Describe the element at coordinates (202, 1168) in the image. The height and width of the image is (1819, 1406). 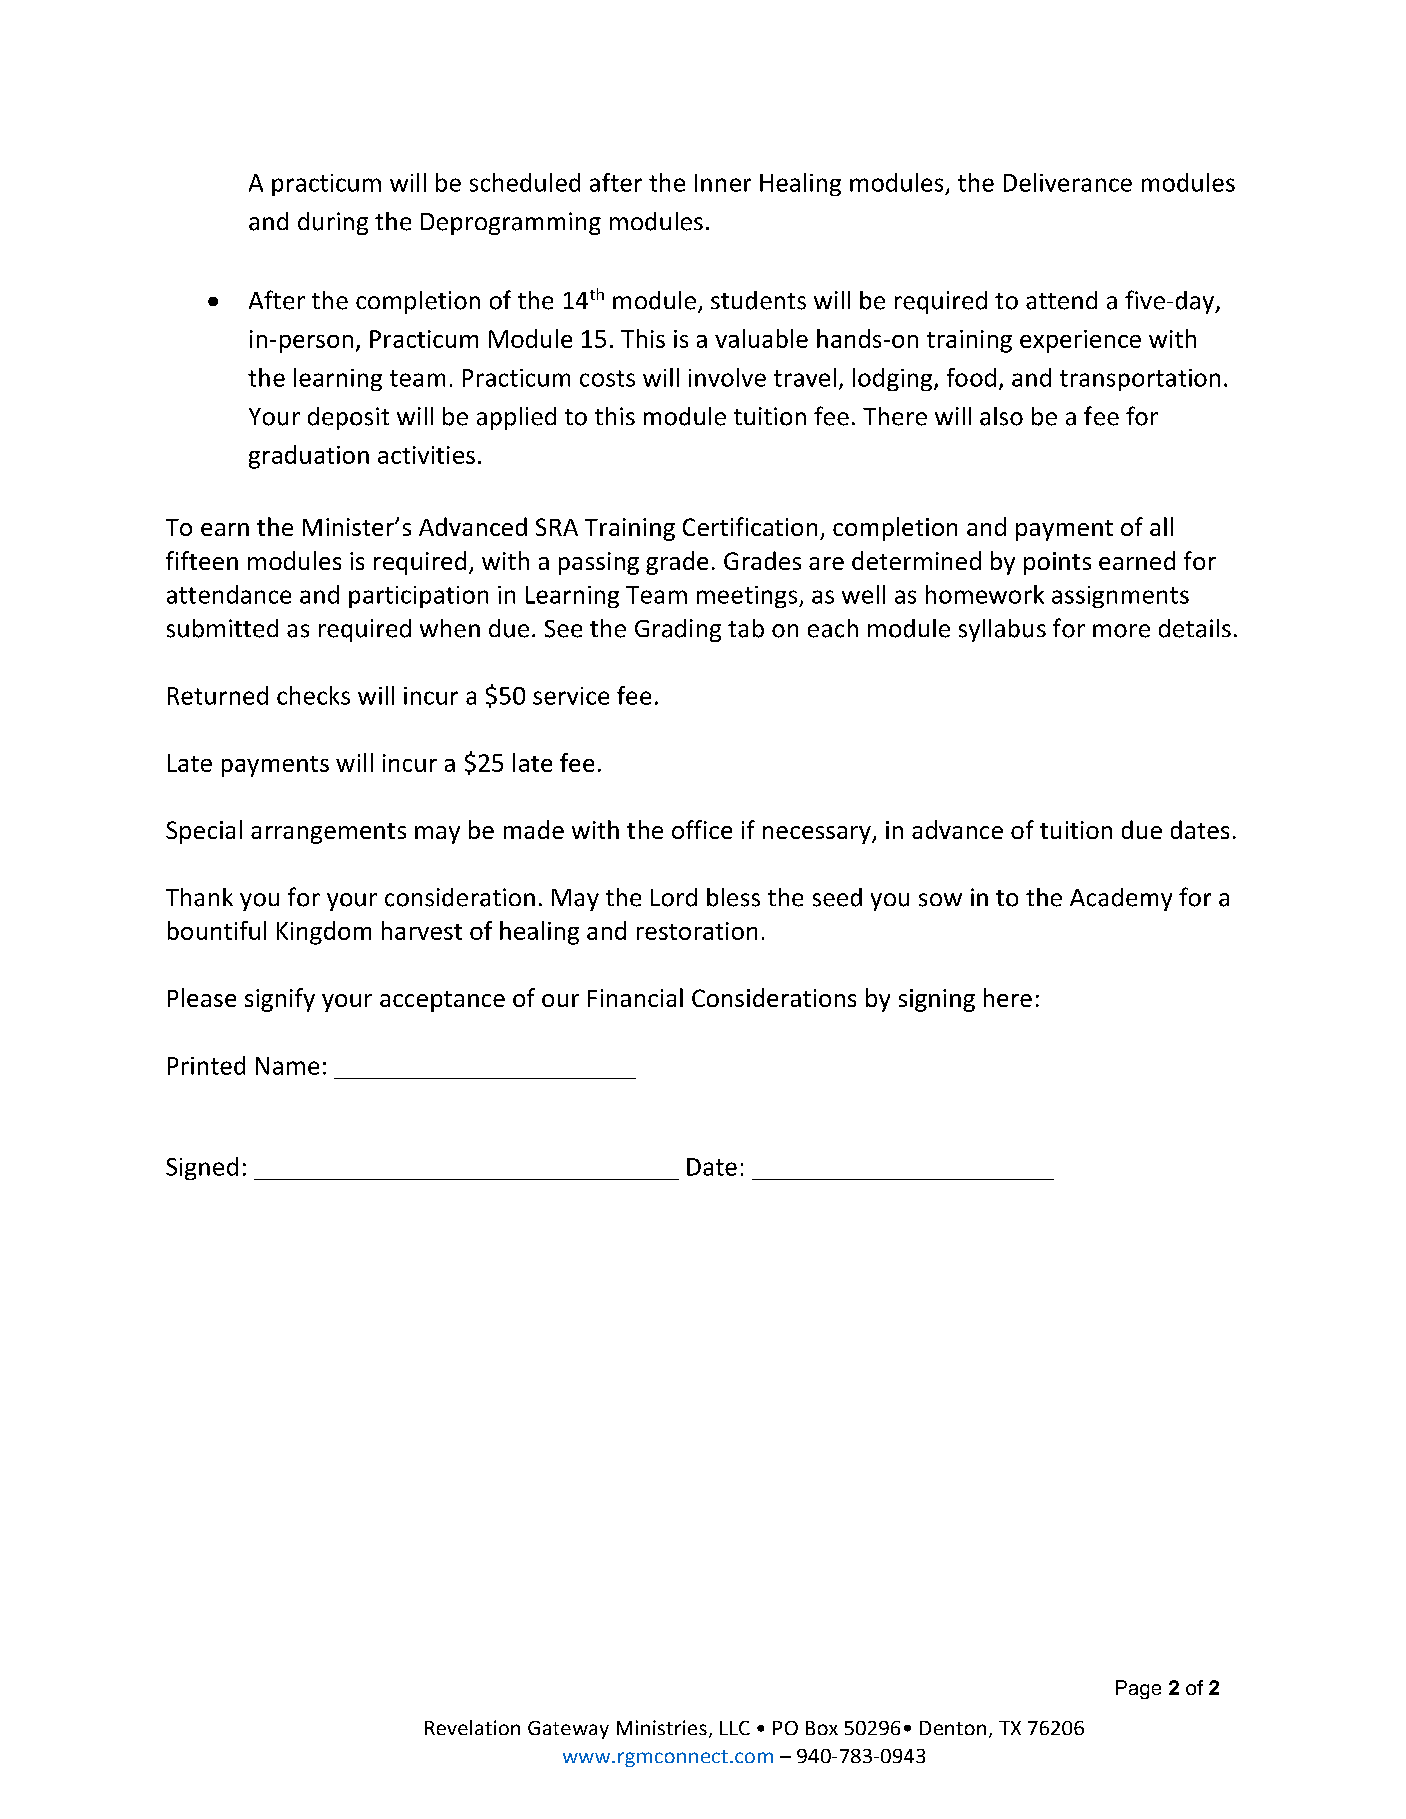
I see `Signed` at that location.
